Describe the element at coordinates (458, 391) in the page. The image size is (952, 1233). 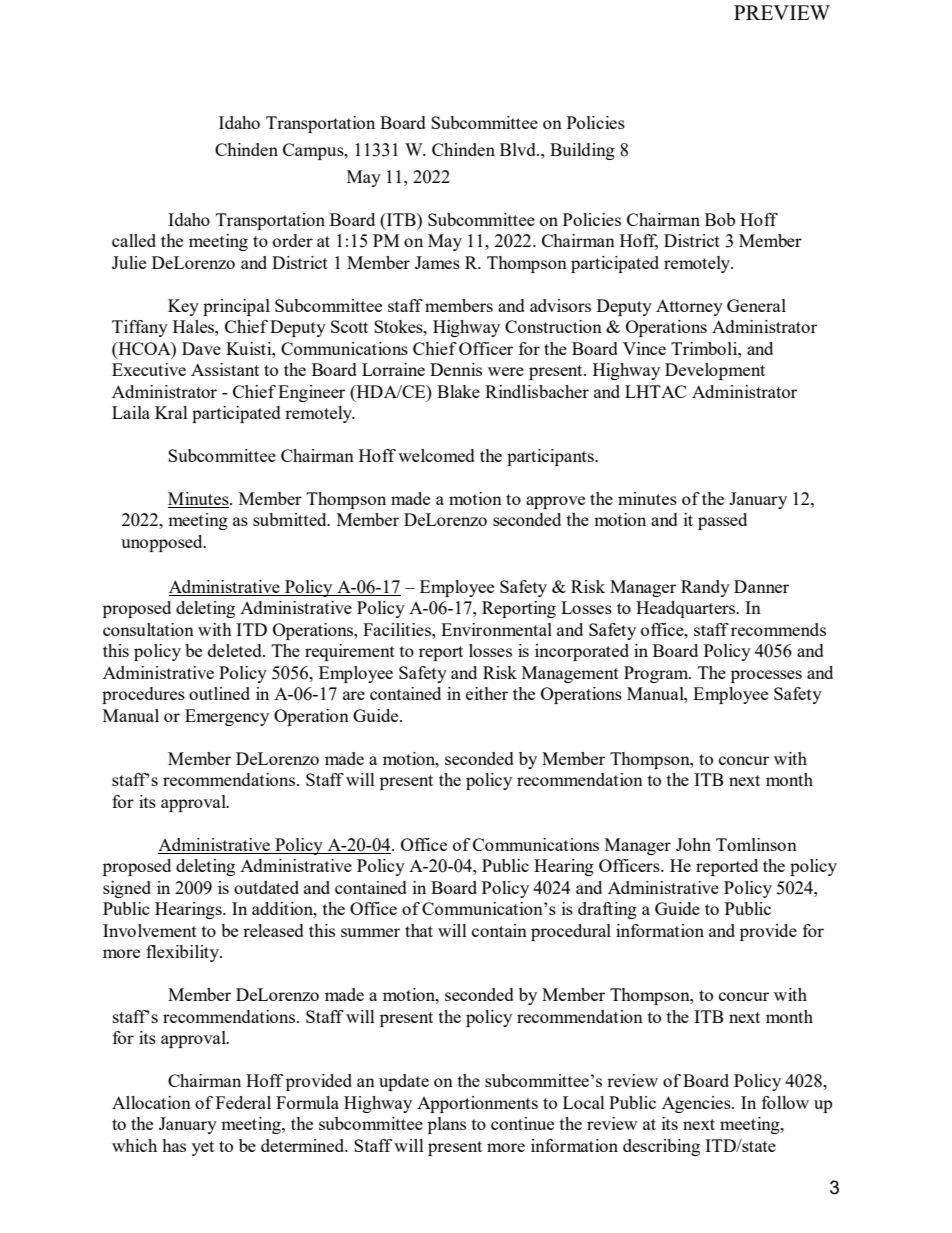
I see `Blake` at that location.
